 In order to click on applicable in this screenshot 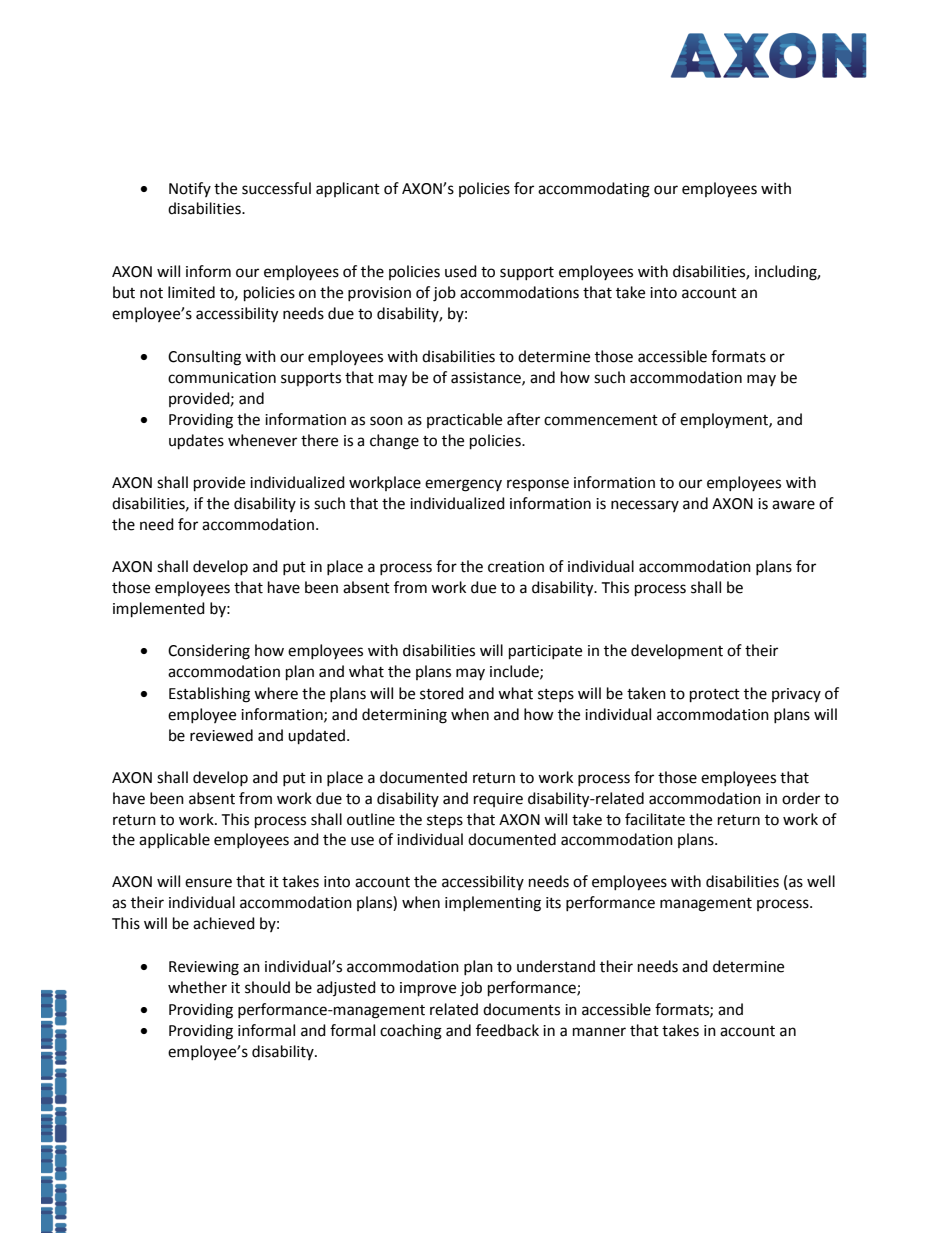, I will do `click(174, 840)`.
